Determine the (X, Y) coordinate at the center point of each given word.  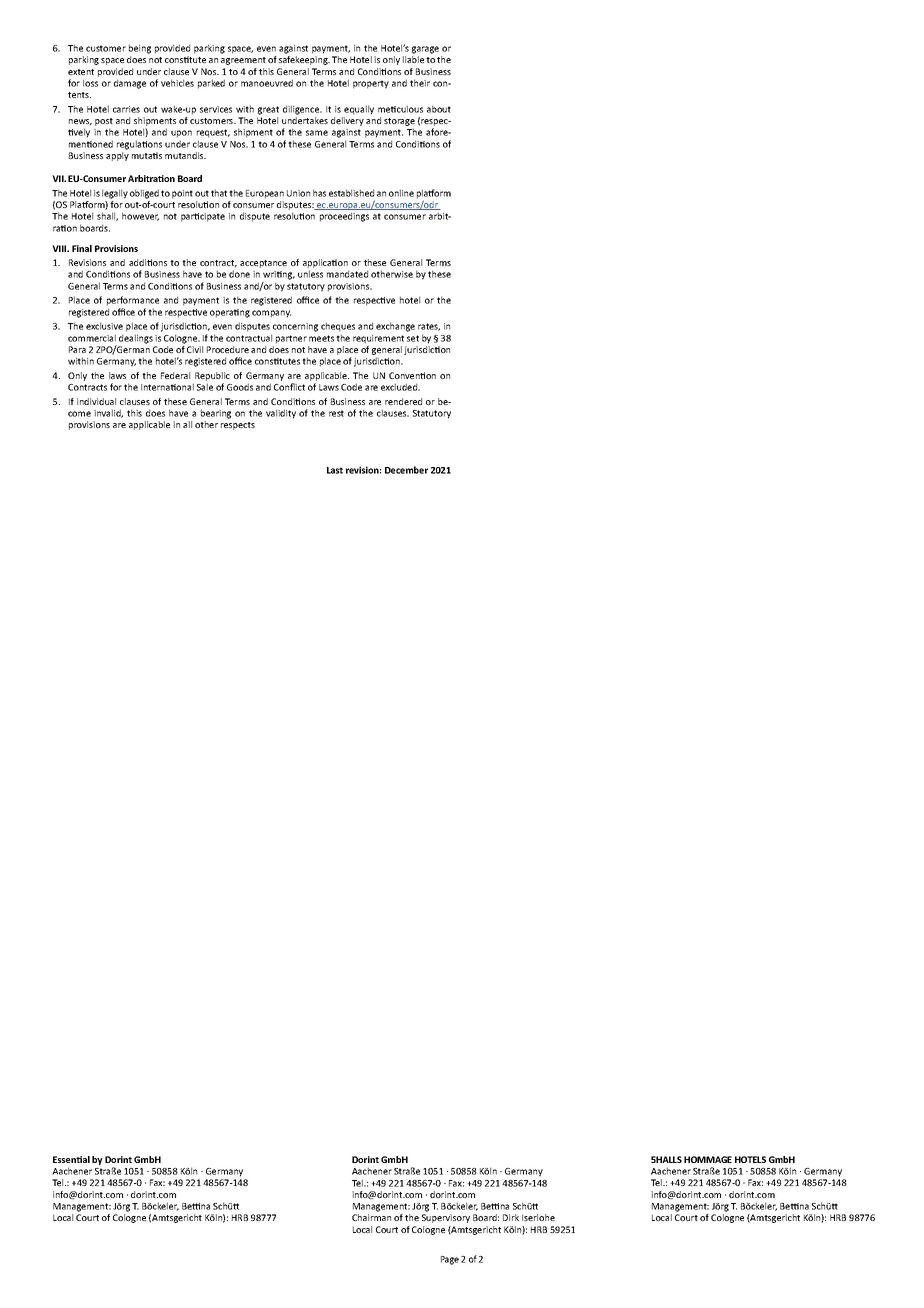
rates (429, 327)
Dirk (511, 1217)
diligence (302, 110)
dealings (136, 339)
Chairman (371, 1217)
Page (450, 1260)
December (406, 470)
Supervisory (446, 1218)
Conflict (289, 387)
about (439, 109)
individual (96, 401)
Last (335, 470)
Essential (71, 1159)
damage (130, 84)
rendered (403, 401)
